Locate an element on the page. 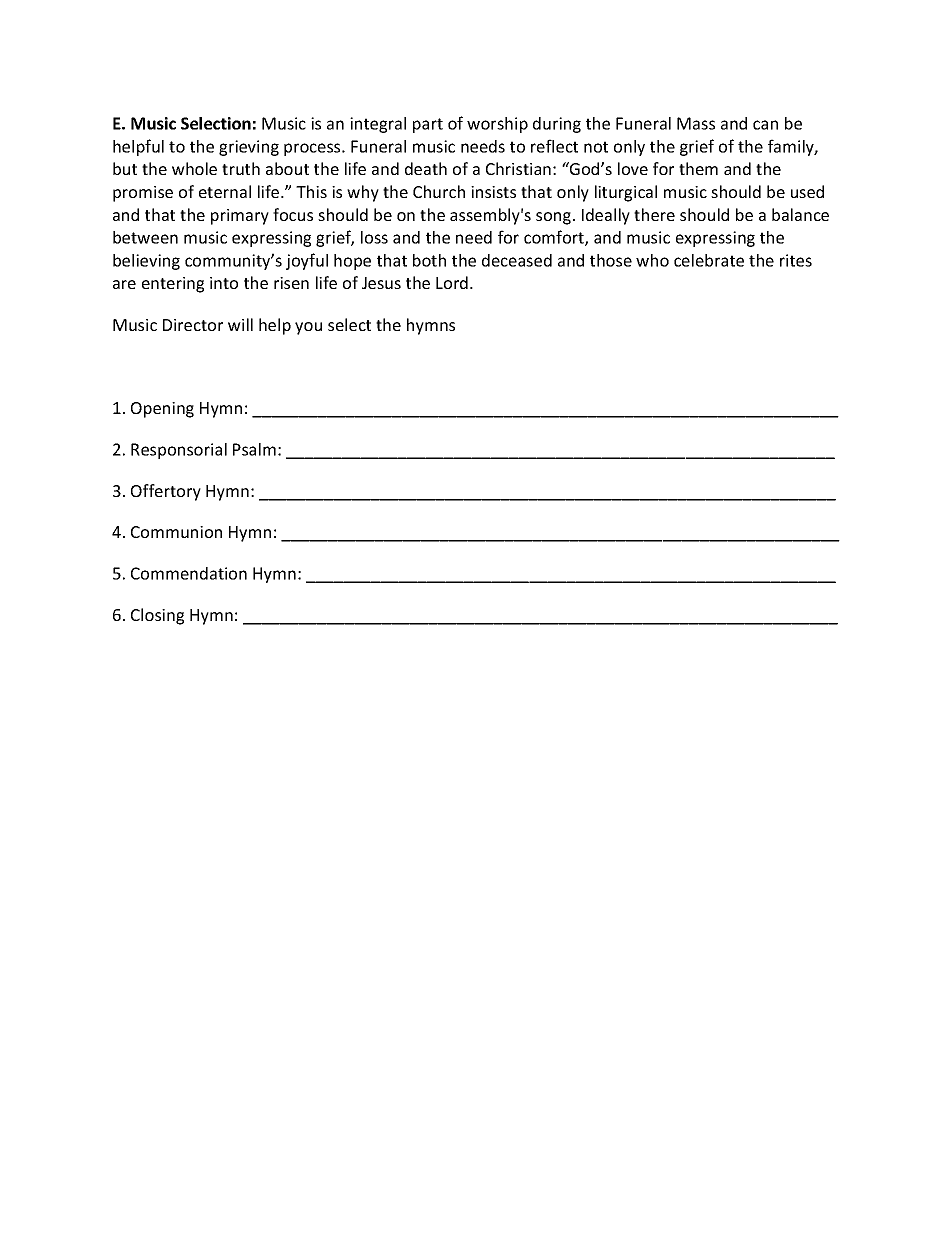 This page has width=952, height=1233. grieving is located at coordinates (249, 148).
